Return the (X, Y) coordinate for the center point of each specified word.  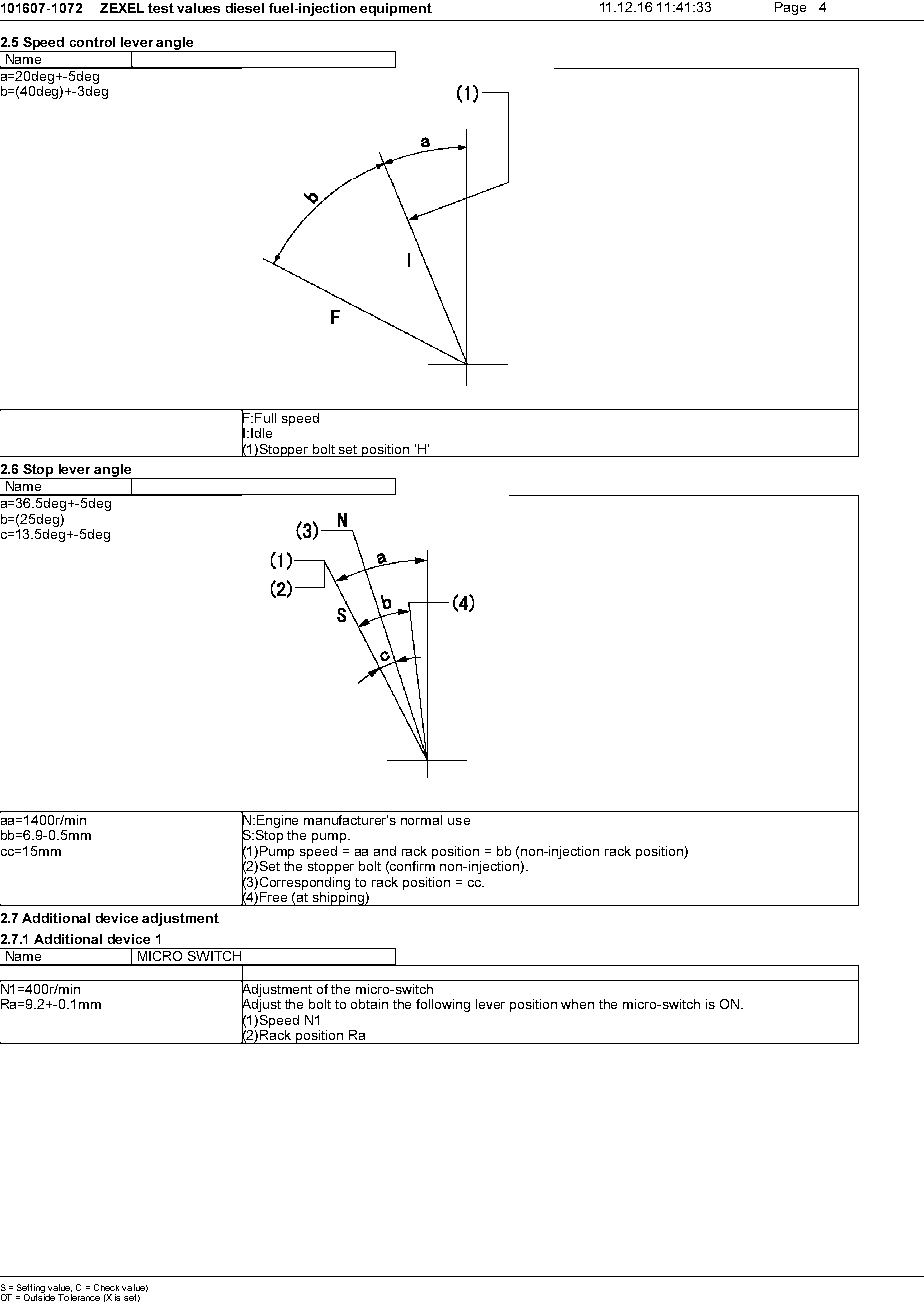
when (577, 1004)
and (385, 851)
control (92, 42)
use (459, 821)
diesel (245, 8)
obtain (369, 1004)
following (443, 1005)
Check (106, 1287)
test (161, 8)
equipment (396, 9)
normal (421, 820)
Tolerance (79, 1297)
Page (790, 8)
